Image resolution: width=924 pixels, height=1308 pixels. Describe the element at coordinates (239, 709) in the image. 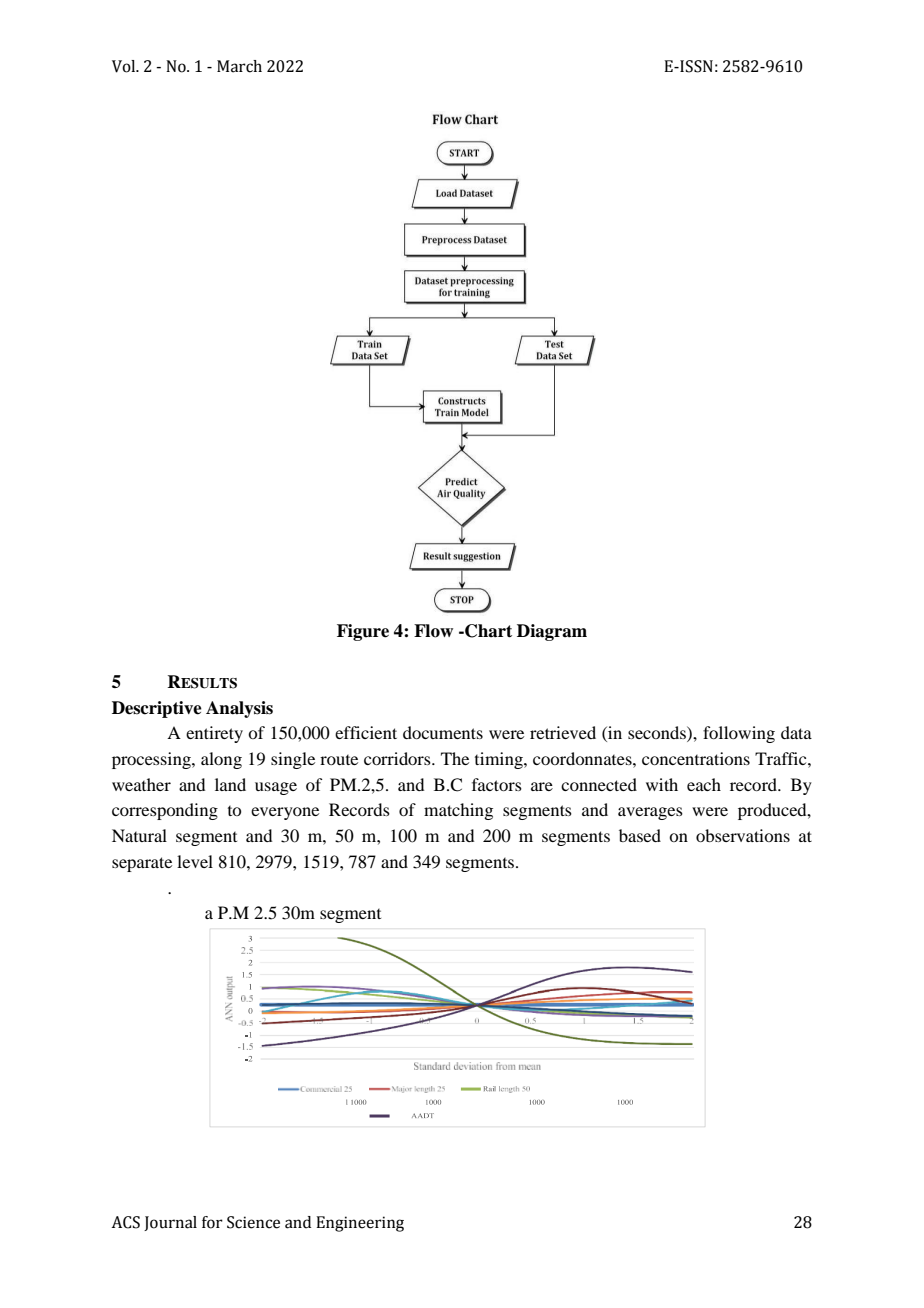

I see `Analysis` at that location.
